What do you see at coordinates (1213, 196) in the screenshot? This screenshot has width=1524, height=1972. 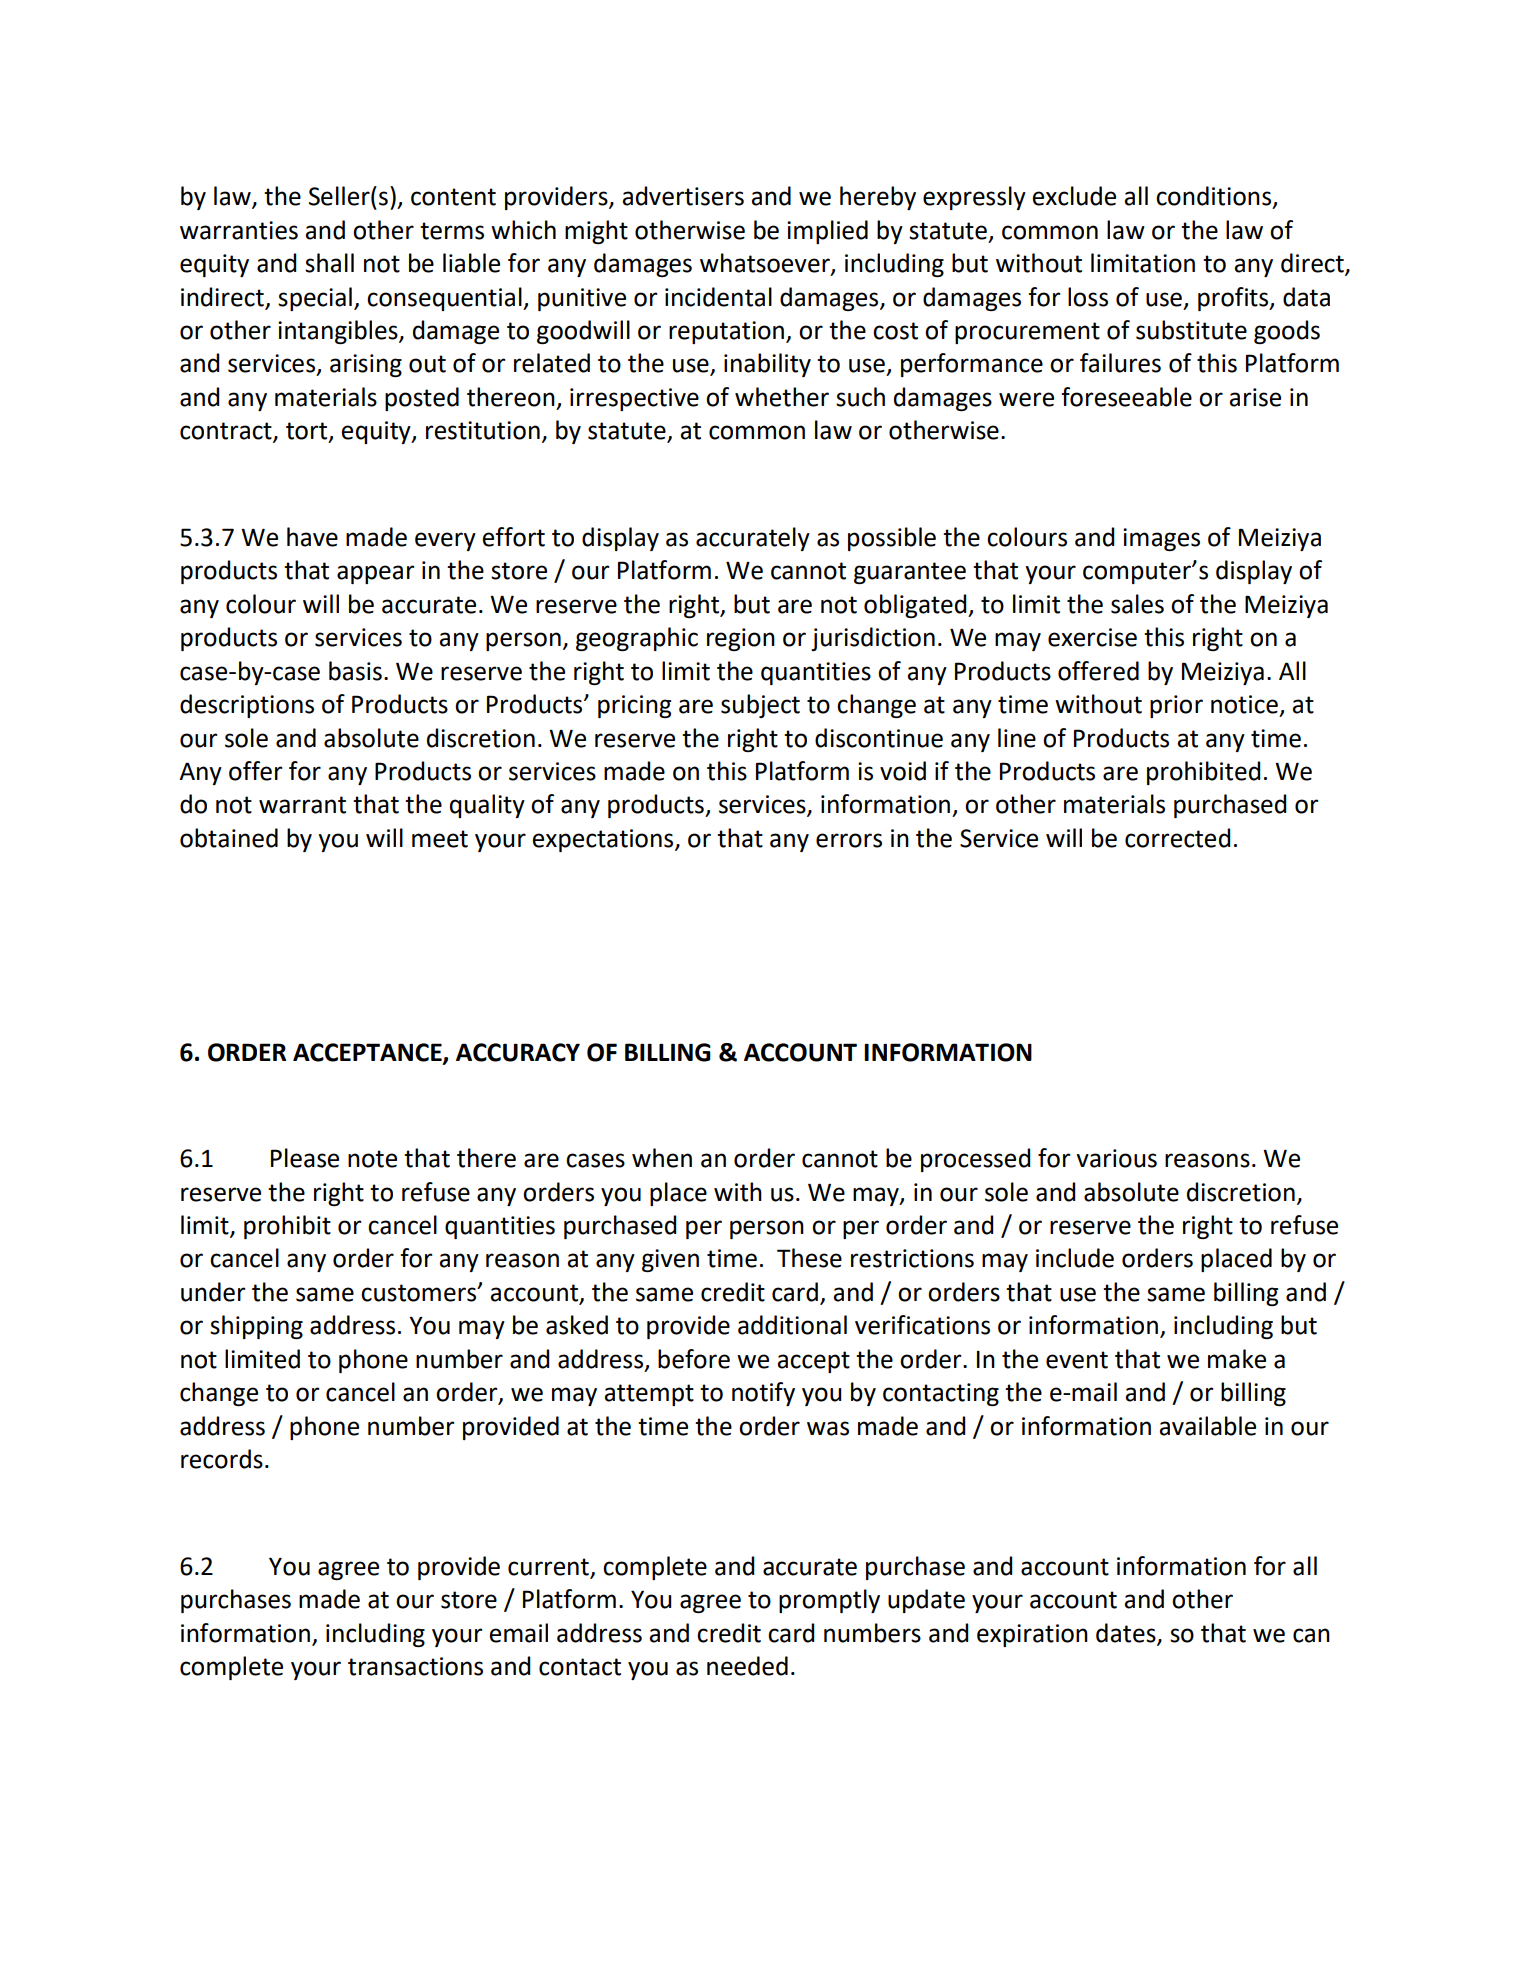 I see `conditions` at bounding box center [1213, 196].
